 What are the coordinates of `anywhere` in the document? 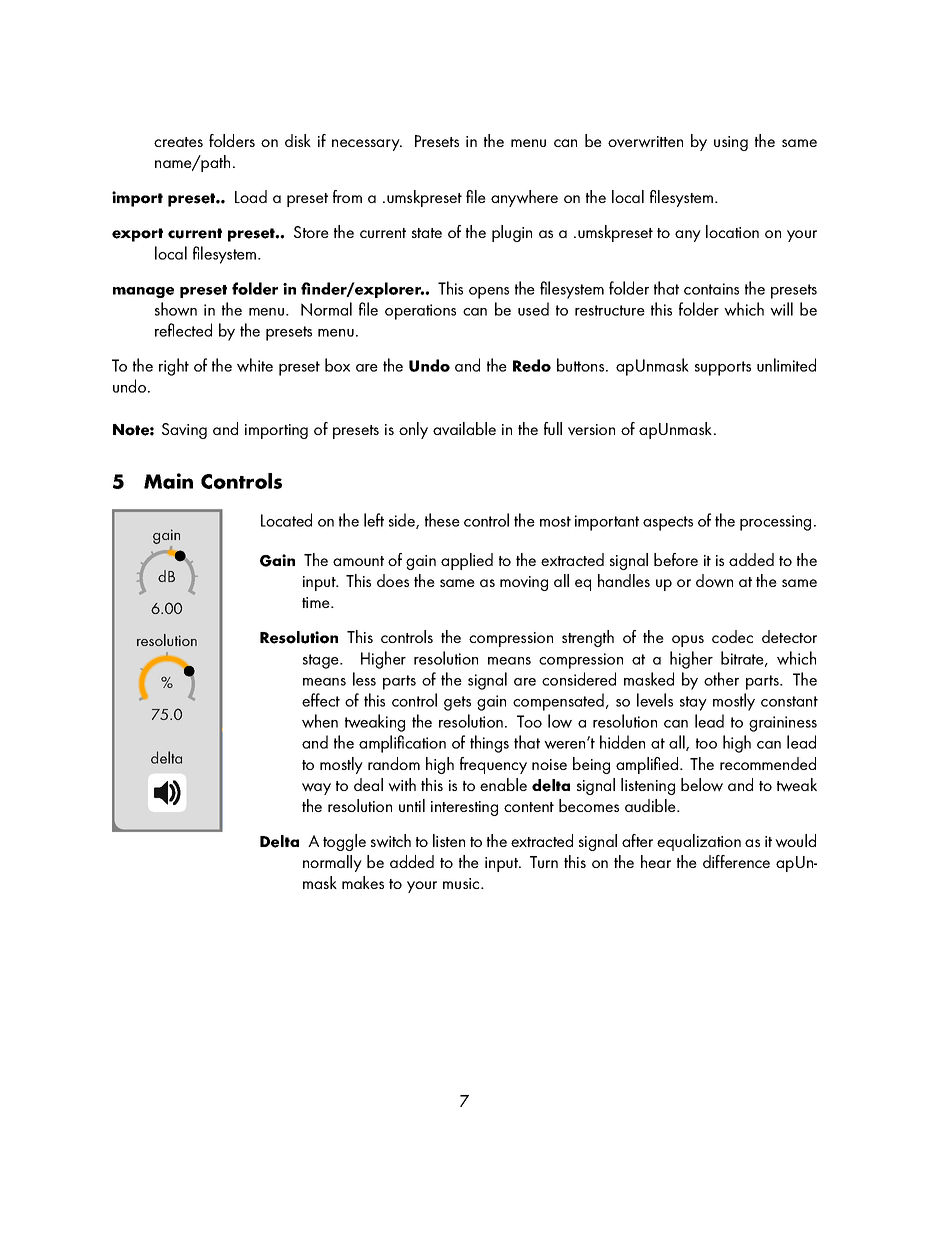 It's located at (524, 198).
